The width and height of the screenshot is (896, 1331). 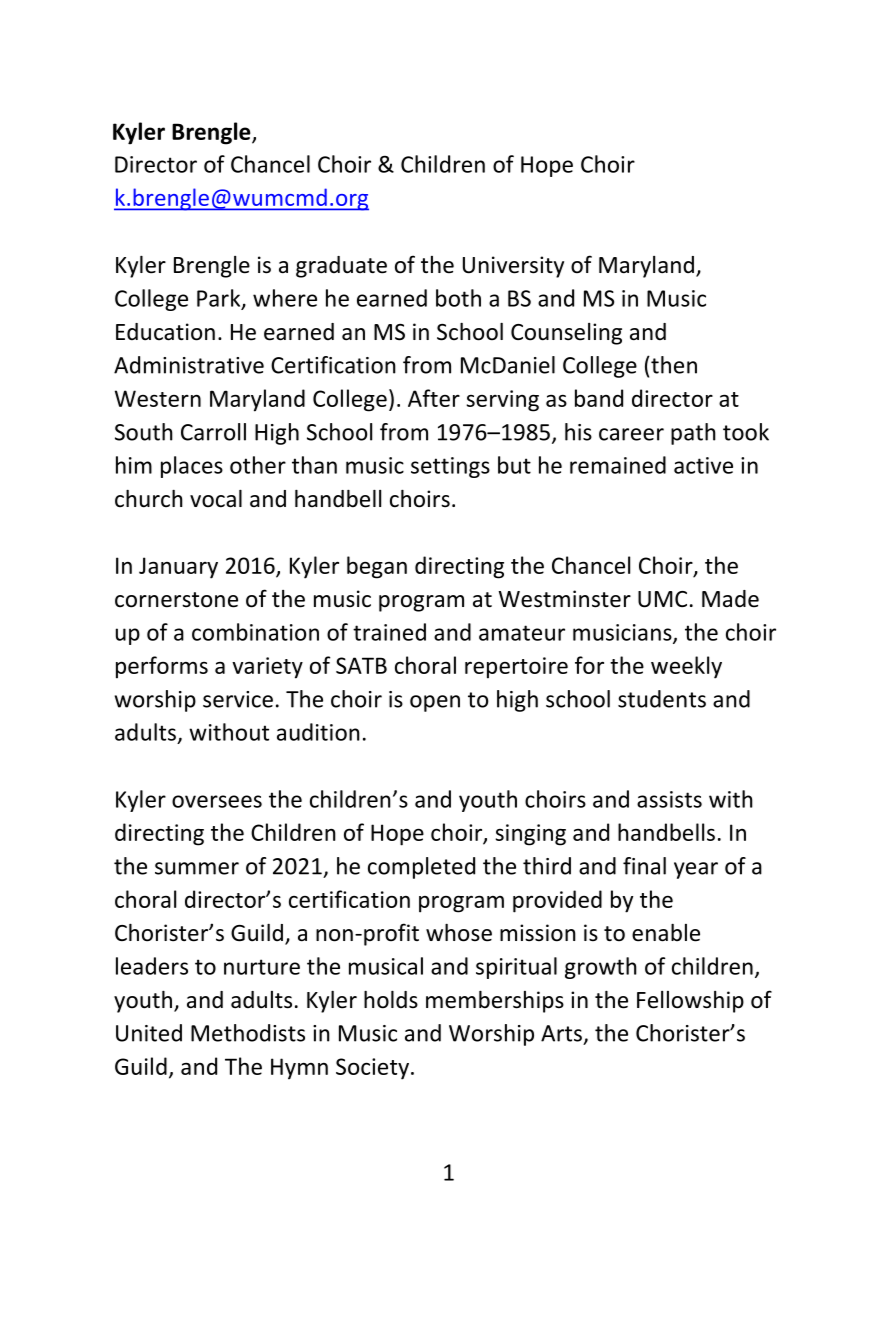 What do you see at coordinates (248, 1033) in the screenshot?
I see `Methodists` at bounding box center [248, 1033].
